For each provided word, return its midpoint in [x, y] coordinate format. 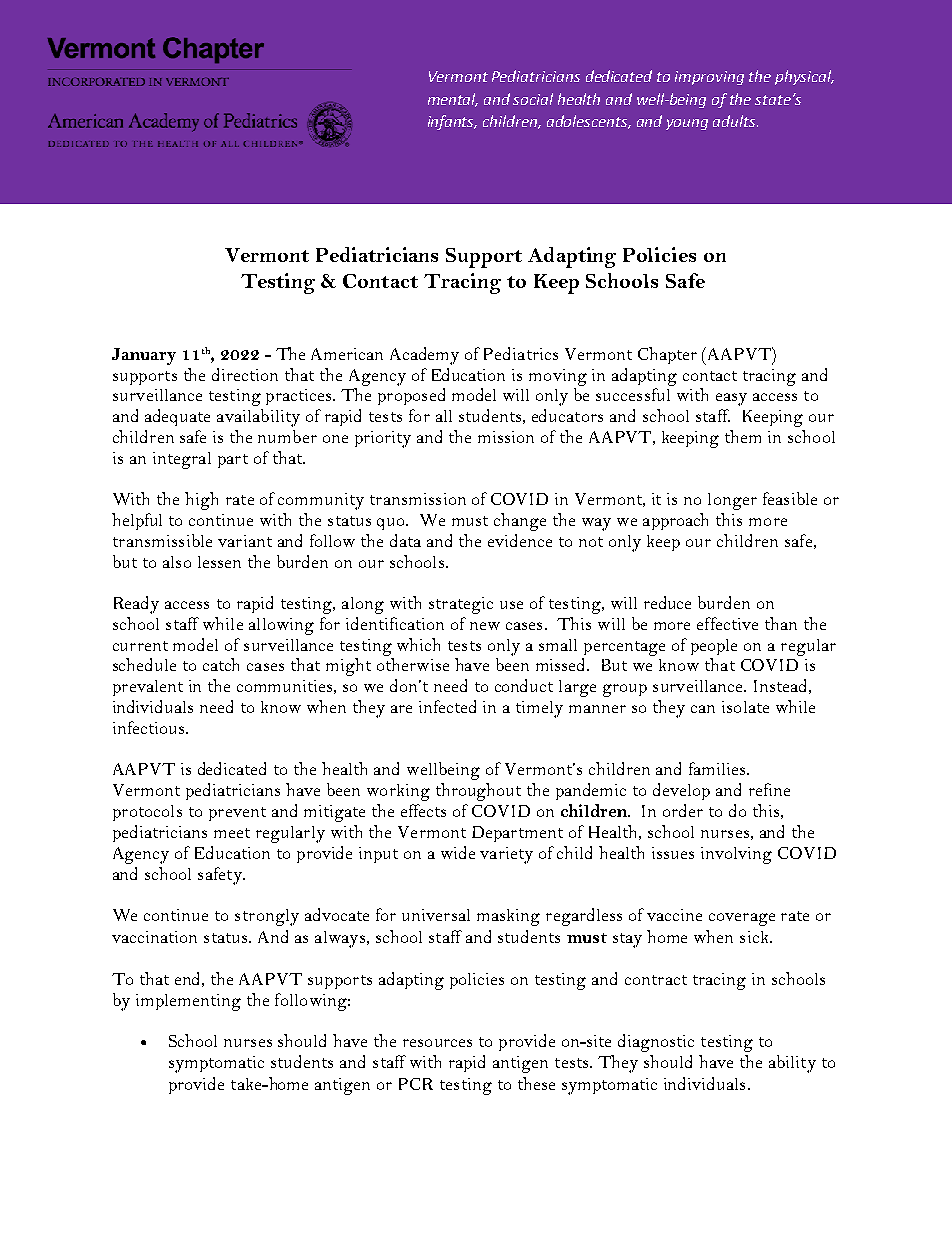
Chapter [667, 355]
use [511, 605]
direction [245, 374]
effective [727, 623]
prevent [237, 814]
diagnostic [656, 1043]
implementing [188, 1002]
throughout [478, 792]
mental [453, 100]
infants [452, 122]
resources [437, 1043]
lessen [219, 562]
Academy [424, 356]
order [683, 810]
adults [735, 121]
